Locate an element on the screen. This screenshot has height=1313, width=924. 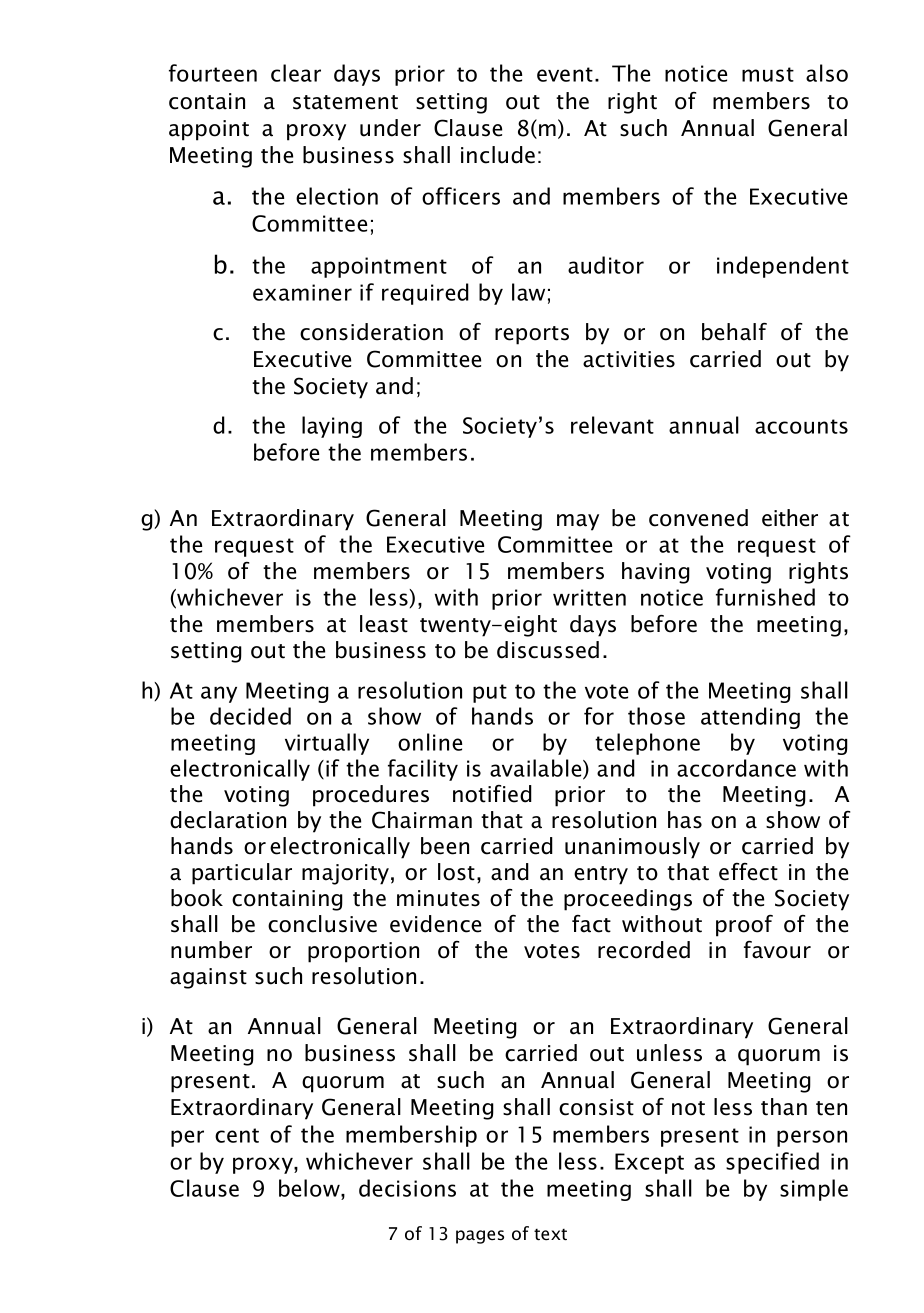
proof is located at coordinates (744, 926).
